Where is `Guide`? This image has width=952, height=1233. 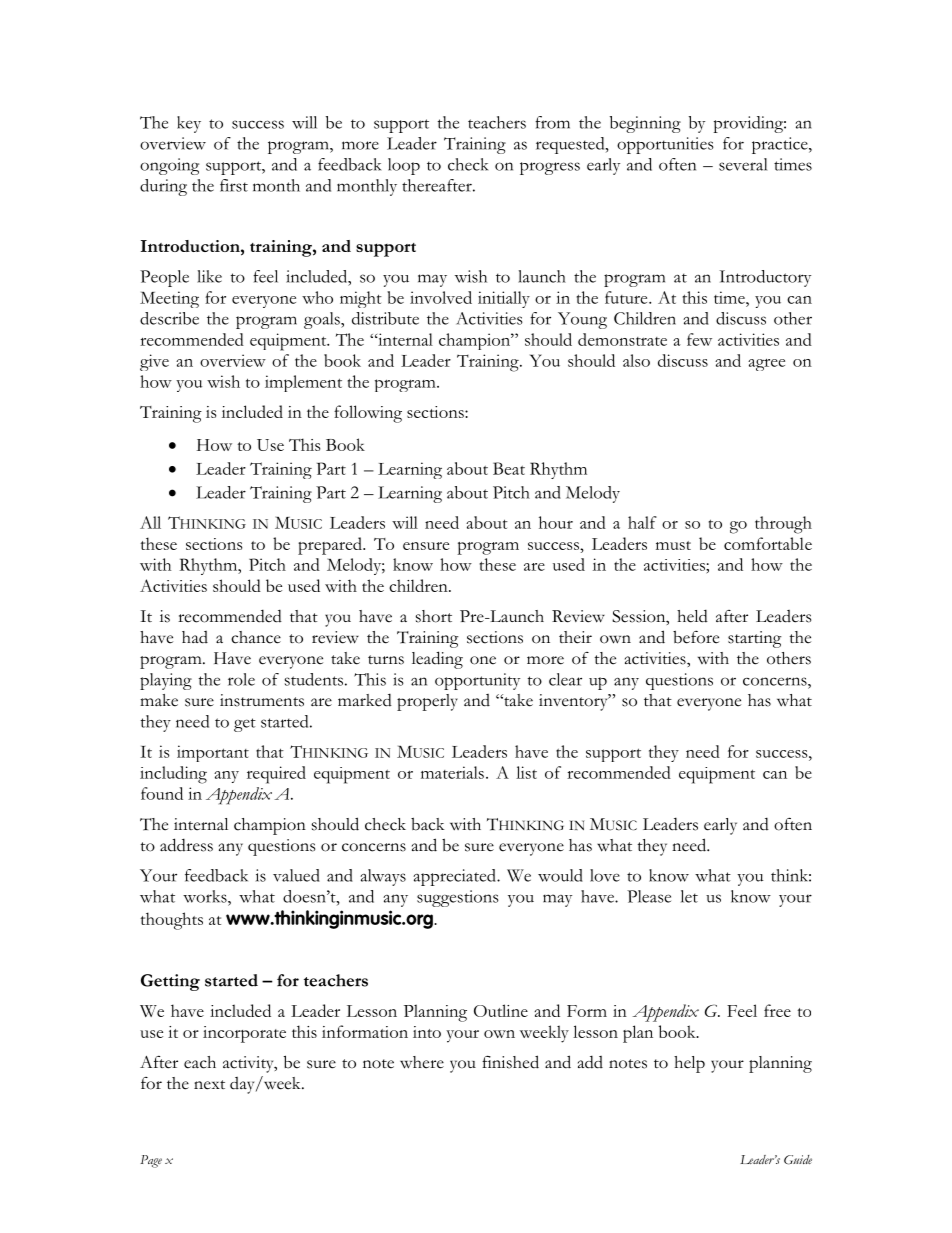 Guide is located at coordinates (798, 1160).
